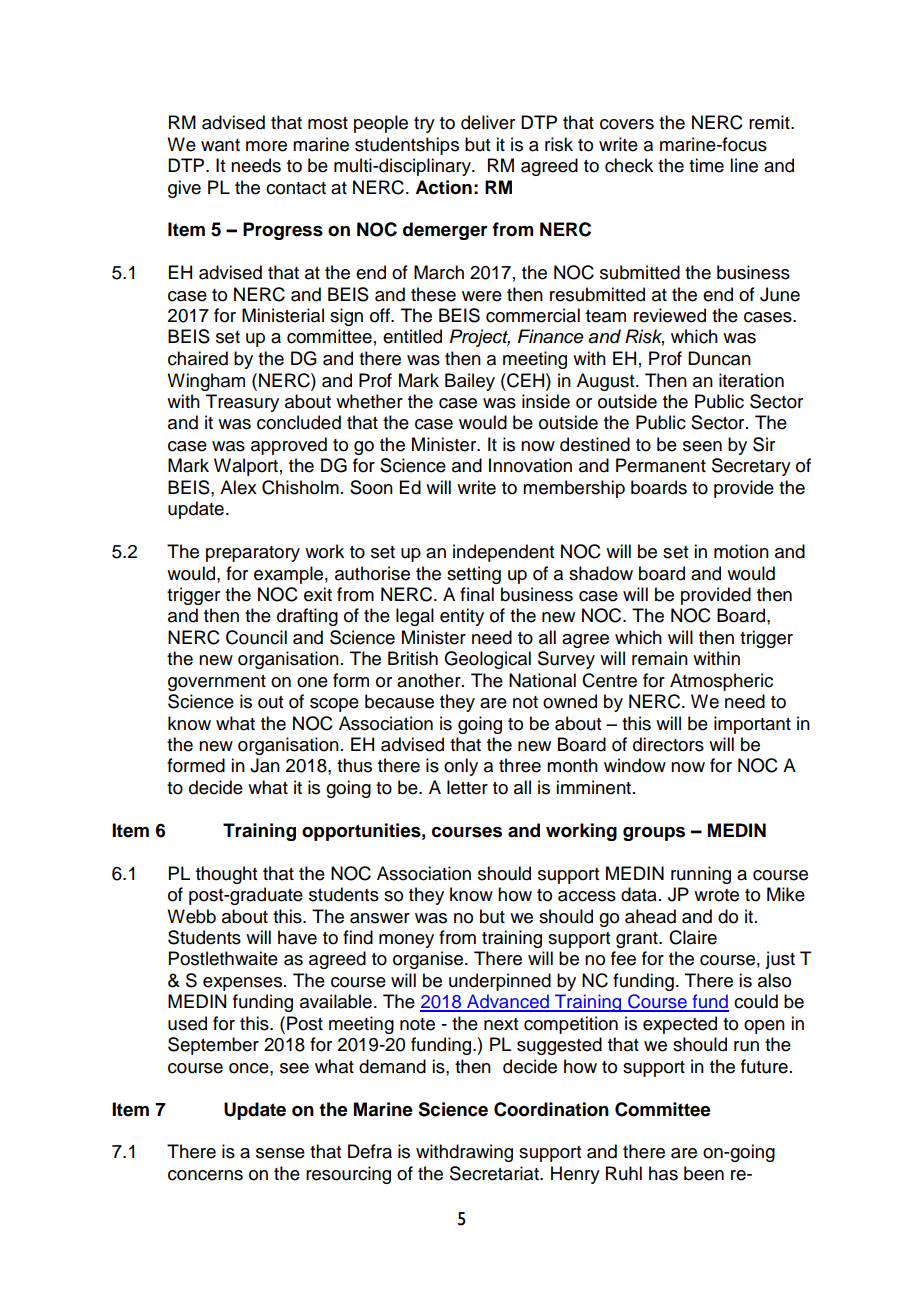 This document has height=1308, width=924. What do you see at coordinates (704, 1173) in the document?
I see `been` at bounding box center [704, 1173].
